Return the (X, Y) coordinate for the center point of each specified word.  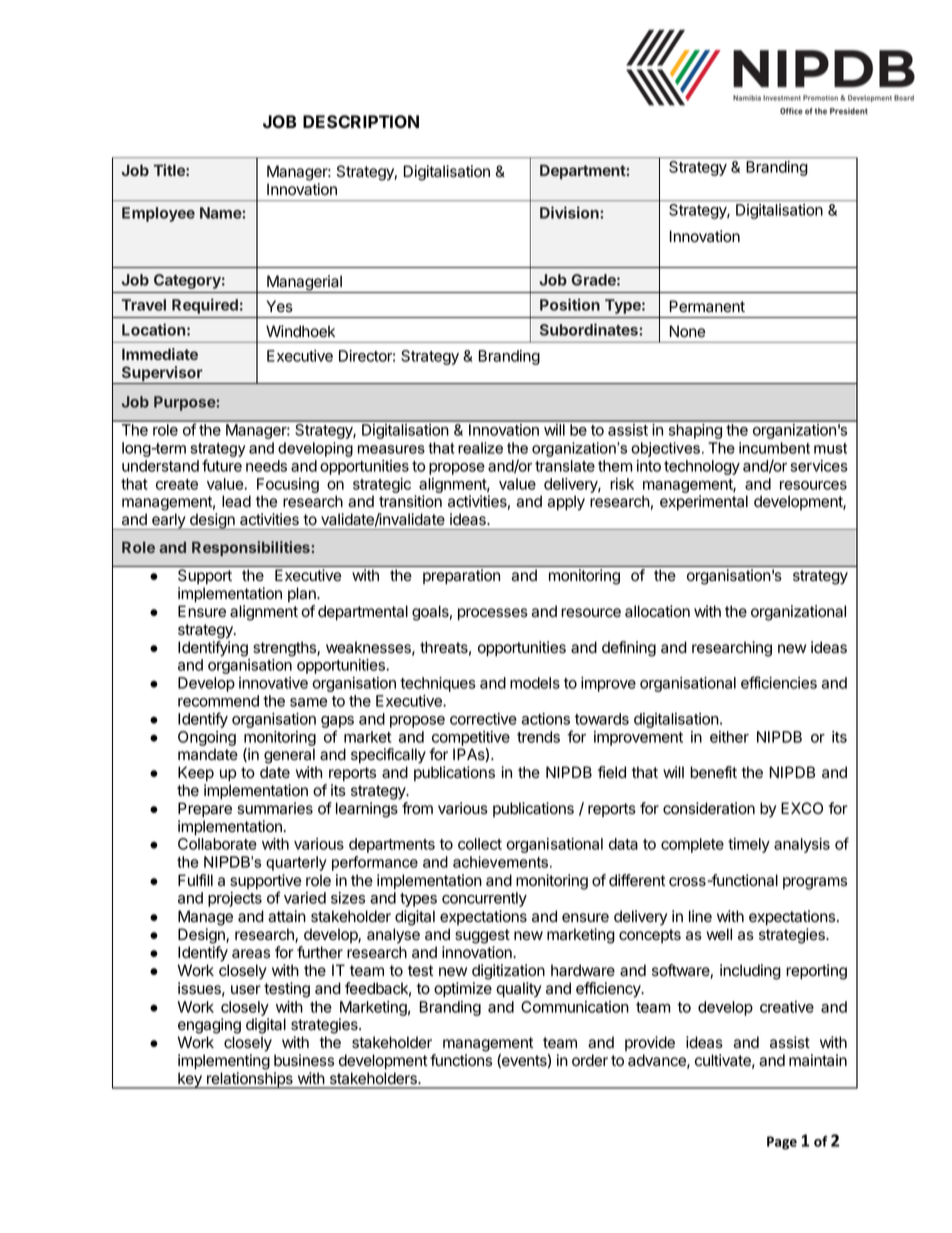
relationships (250, 1080)
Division (570, 212)
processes (493, 614)
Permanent (707, 306)
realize (480, 448)
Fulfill (195, 880)
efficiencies (779, 682)
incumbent (774, 448)
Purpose (185, 403)
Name (221, 213)
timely (749, 845)
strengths (285, 649)
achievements (502, 862)
